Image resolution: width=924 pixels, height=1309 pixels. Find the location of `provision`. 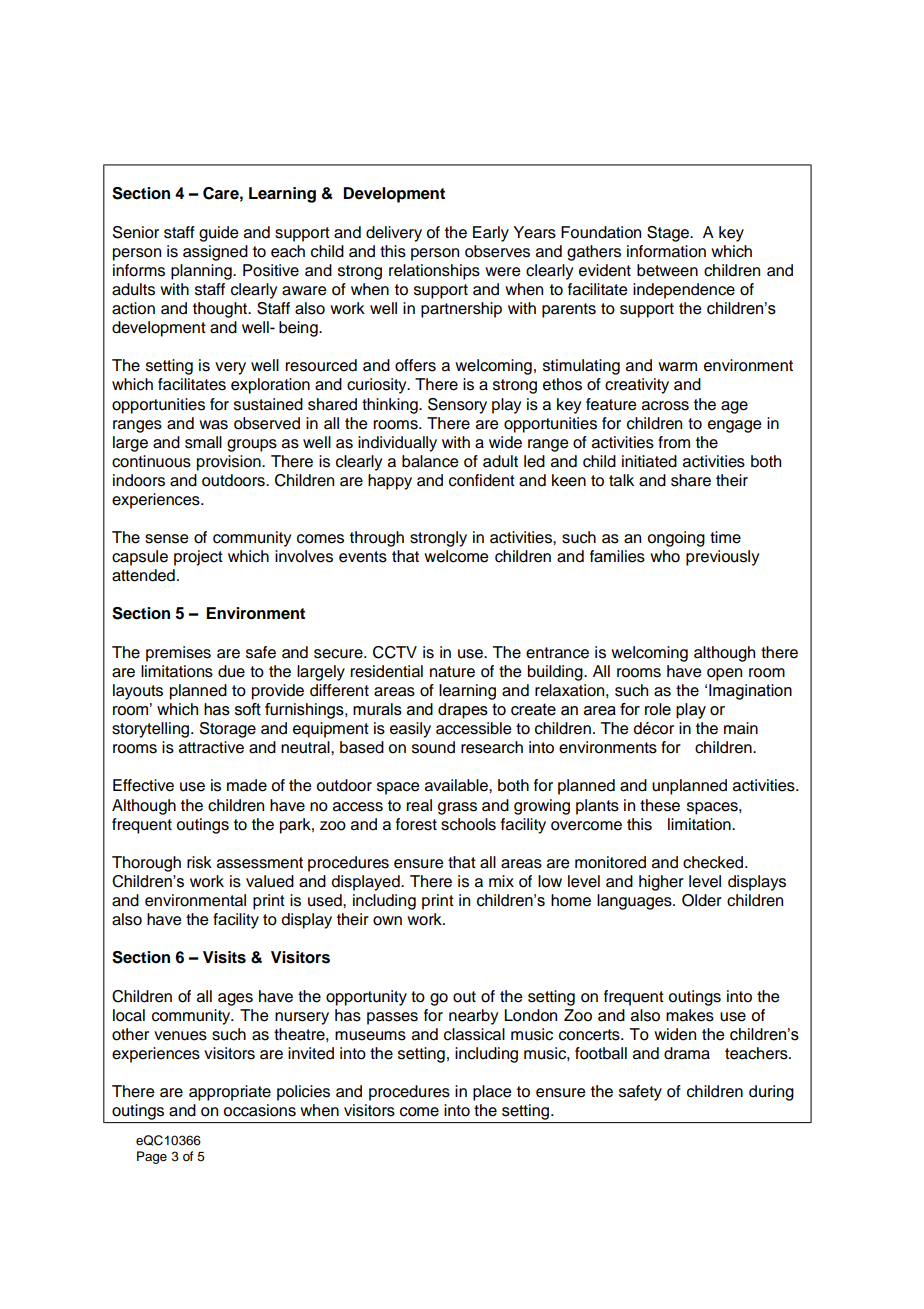

provision is located at coordinates (230, 463).
